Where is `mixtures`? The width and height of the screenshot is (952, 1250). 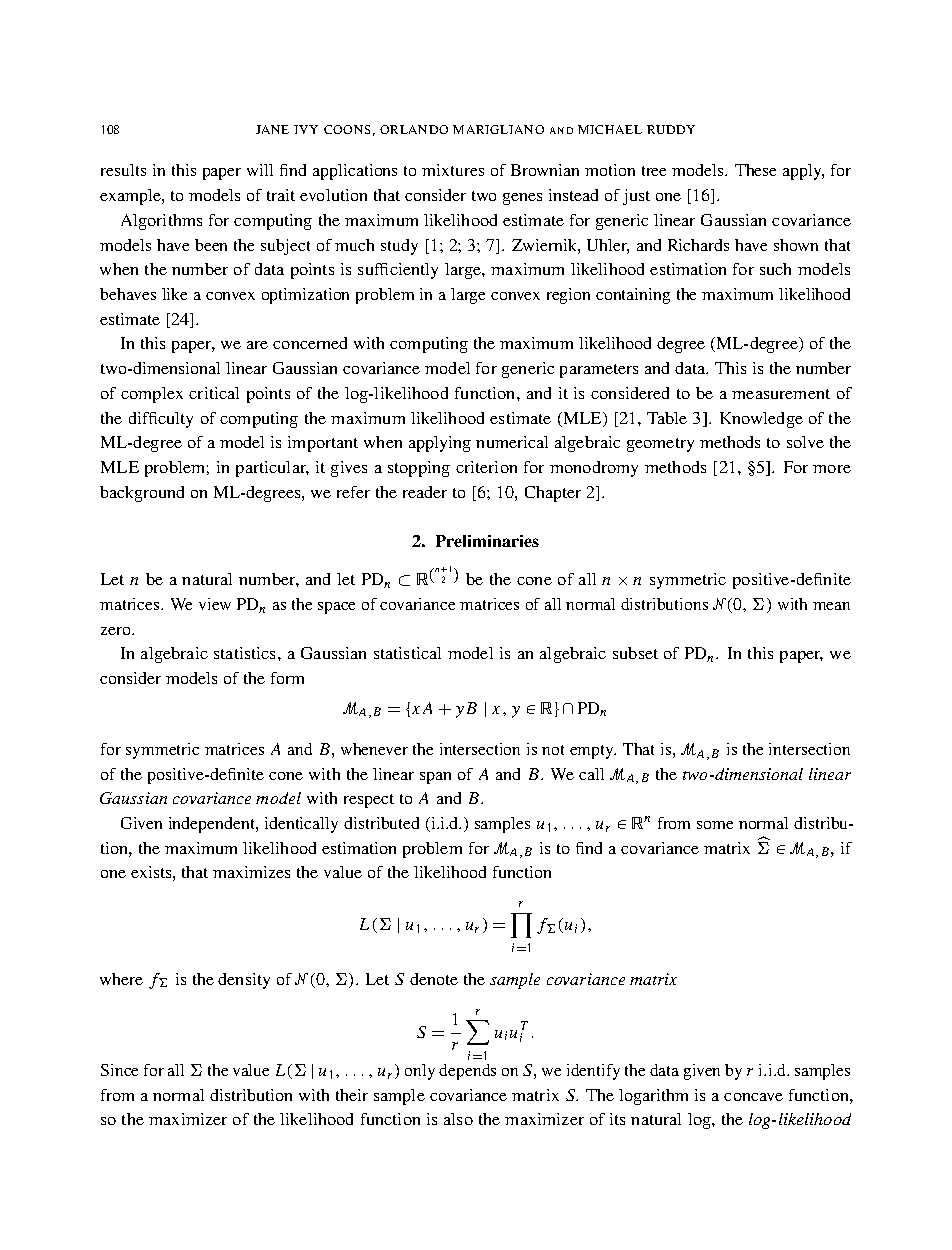
mixtures is located at coordinates (453, 170).
